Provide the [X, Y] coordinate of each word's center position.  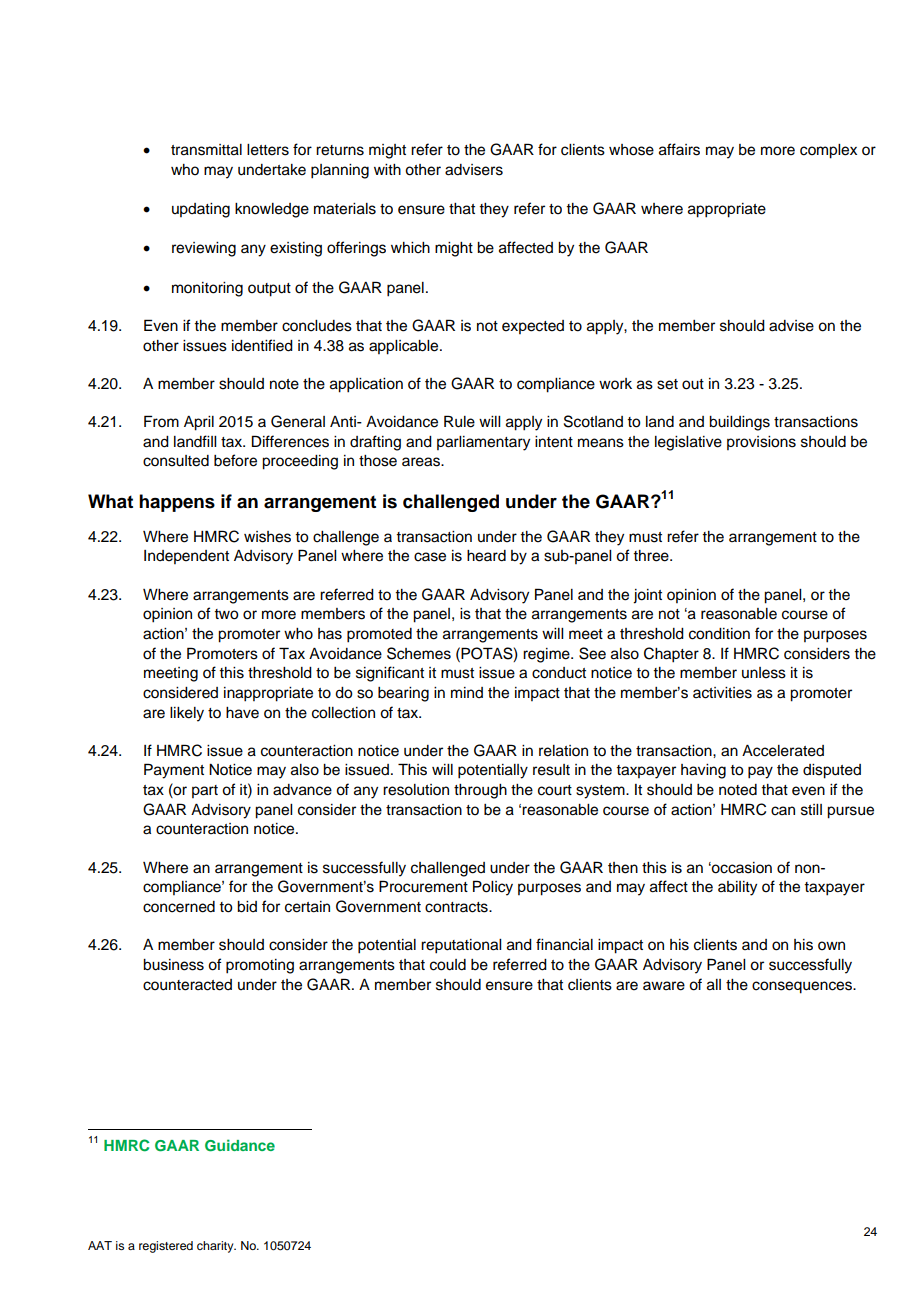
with [387, 169]
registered [166, 1247]
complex [828, 151]
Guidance [240, 1145]
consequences [803, 987]
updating [201, 210]
